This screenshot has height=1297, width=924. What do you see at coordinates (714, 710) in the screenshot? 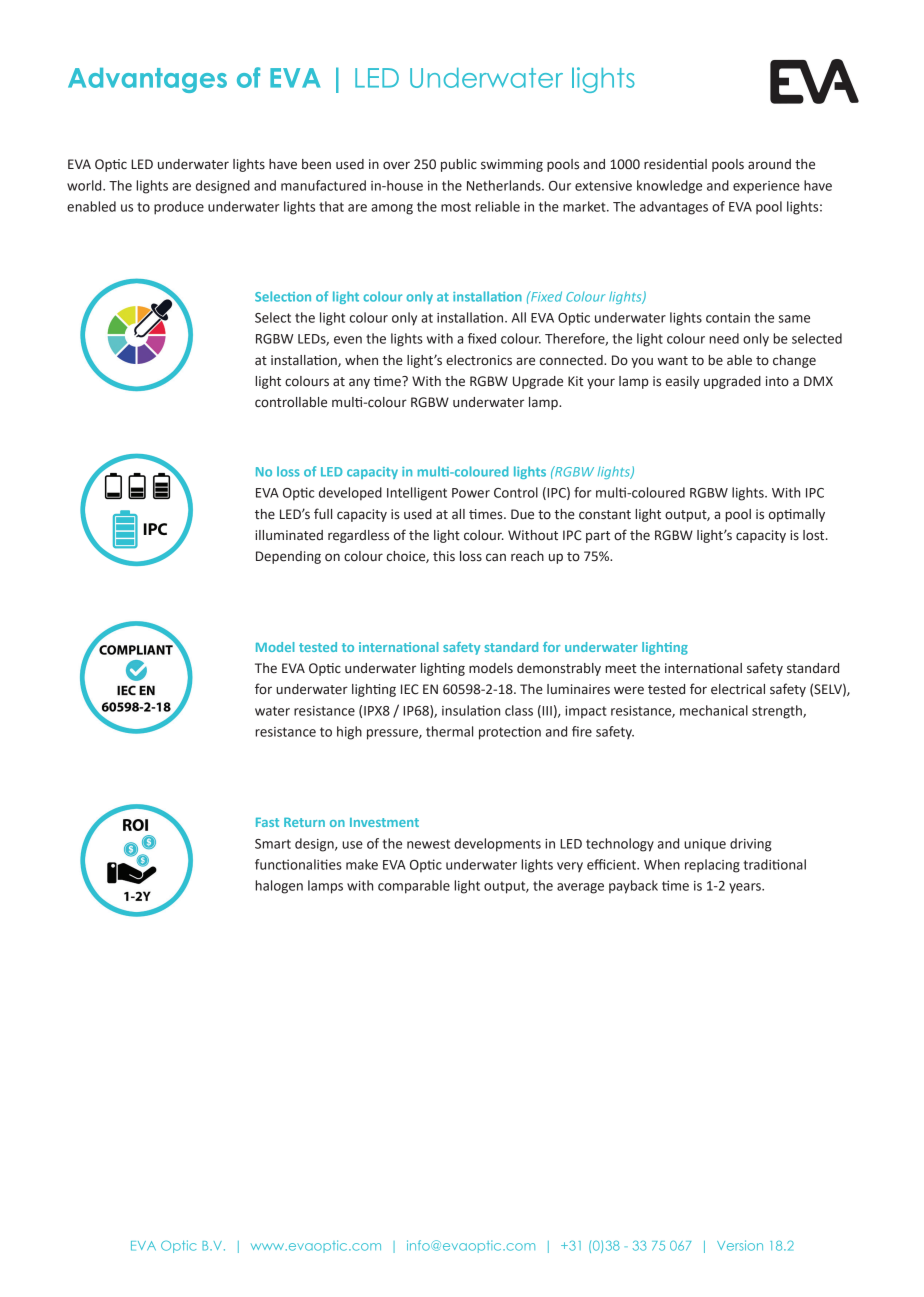
I see `mechanical` at bounding box center [714, 710].
